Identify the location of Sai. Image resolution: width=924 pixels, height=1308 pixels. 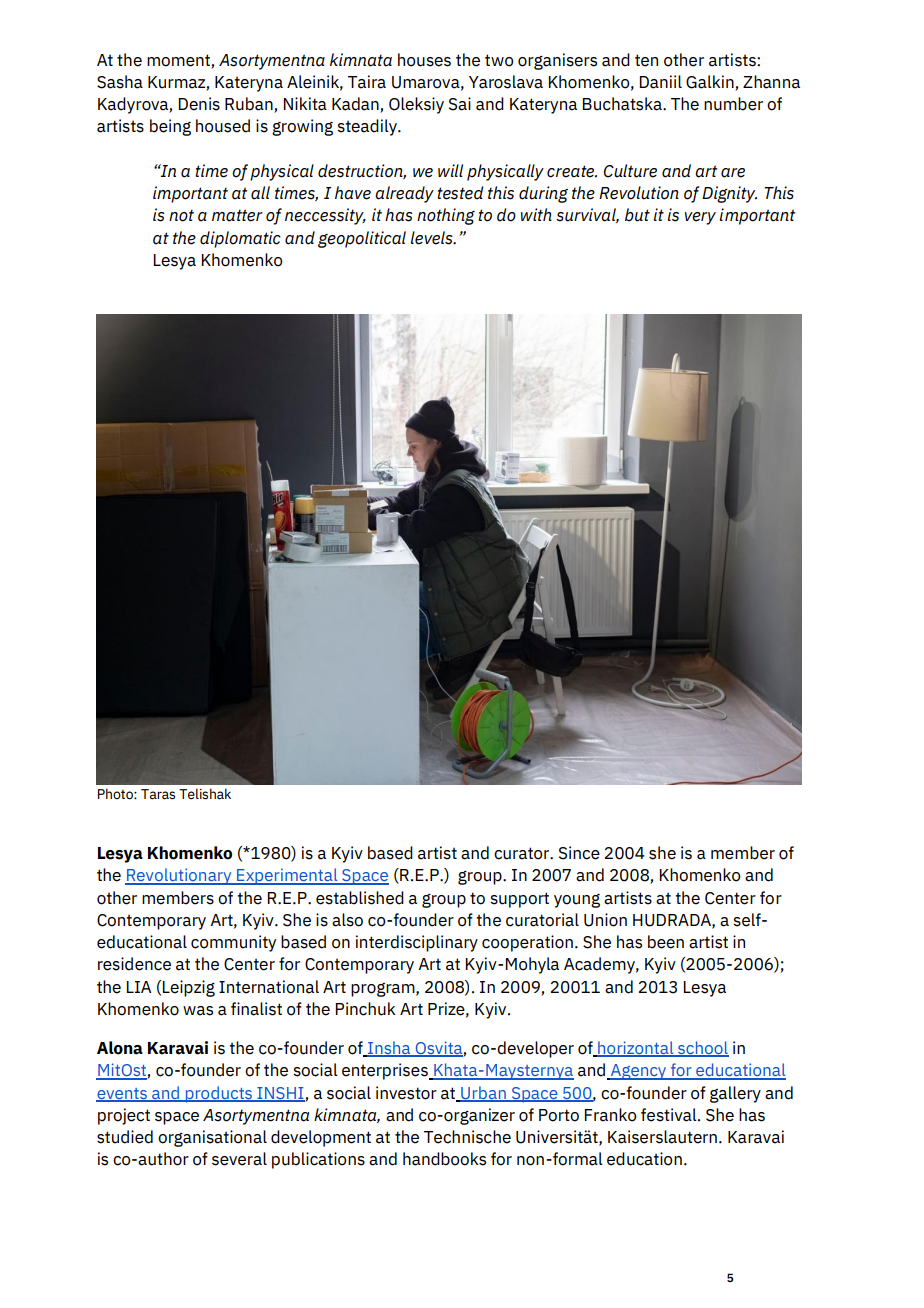
(460, 104).
